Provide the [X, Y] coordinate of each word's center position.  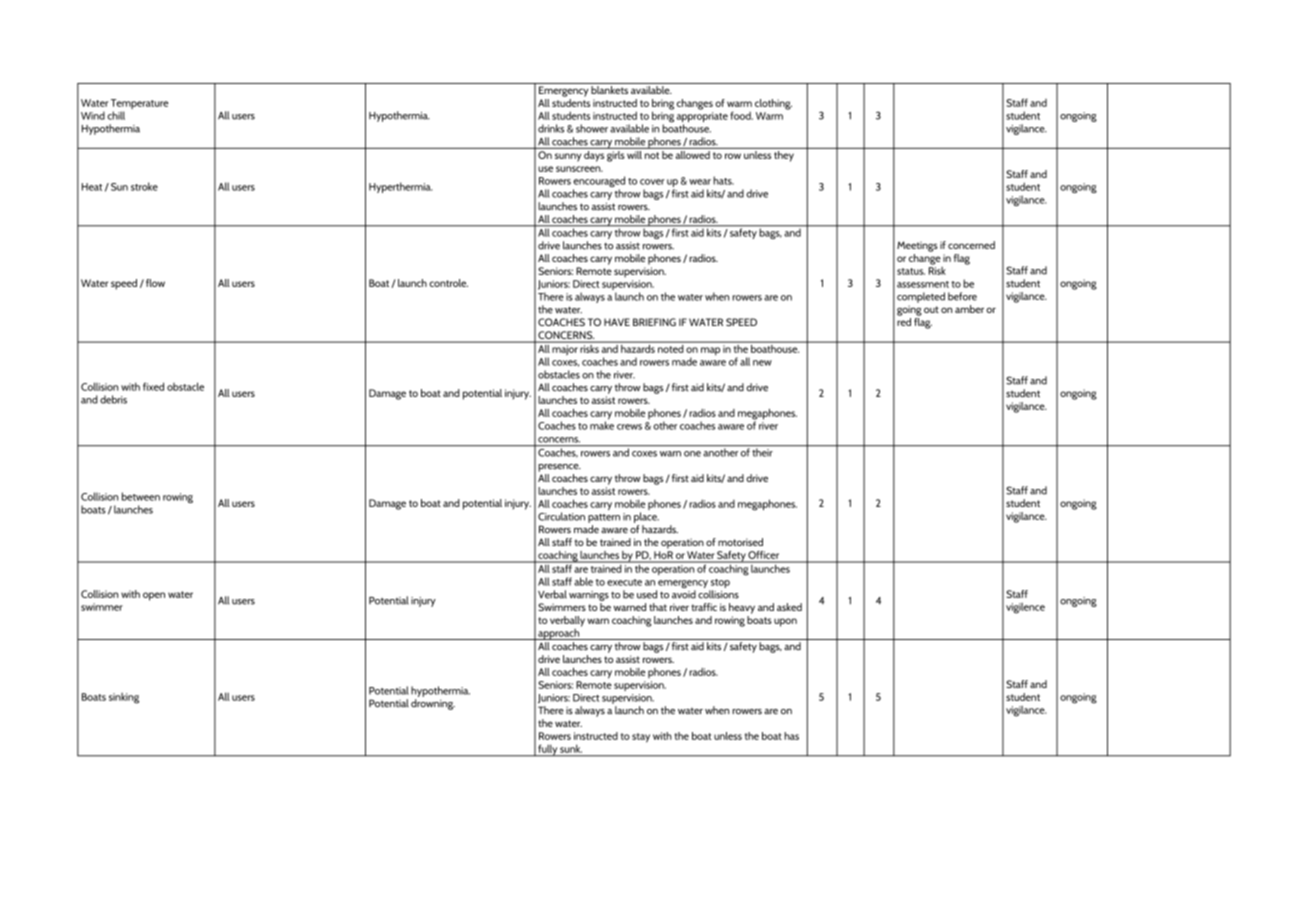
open [154, 596]
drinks [551, 128]
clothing [773, 104]
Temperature [139, 105]
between [141, 496]
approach [559, 633]
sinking [124, 698]
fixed [153, 386]
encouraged [599, 183]
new [762, 363]
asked [789, 607]
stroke [144, 186]
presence [559, 468]
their [763, 451]
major [565, 350]
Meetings [917, 246]
